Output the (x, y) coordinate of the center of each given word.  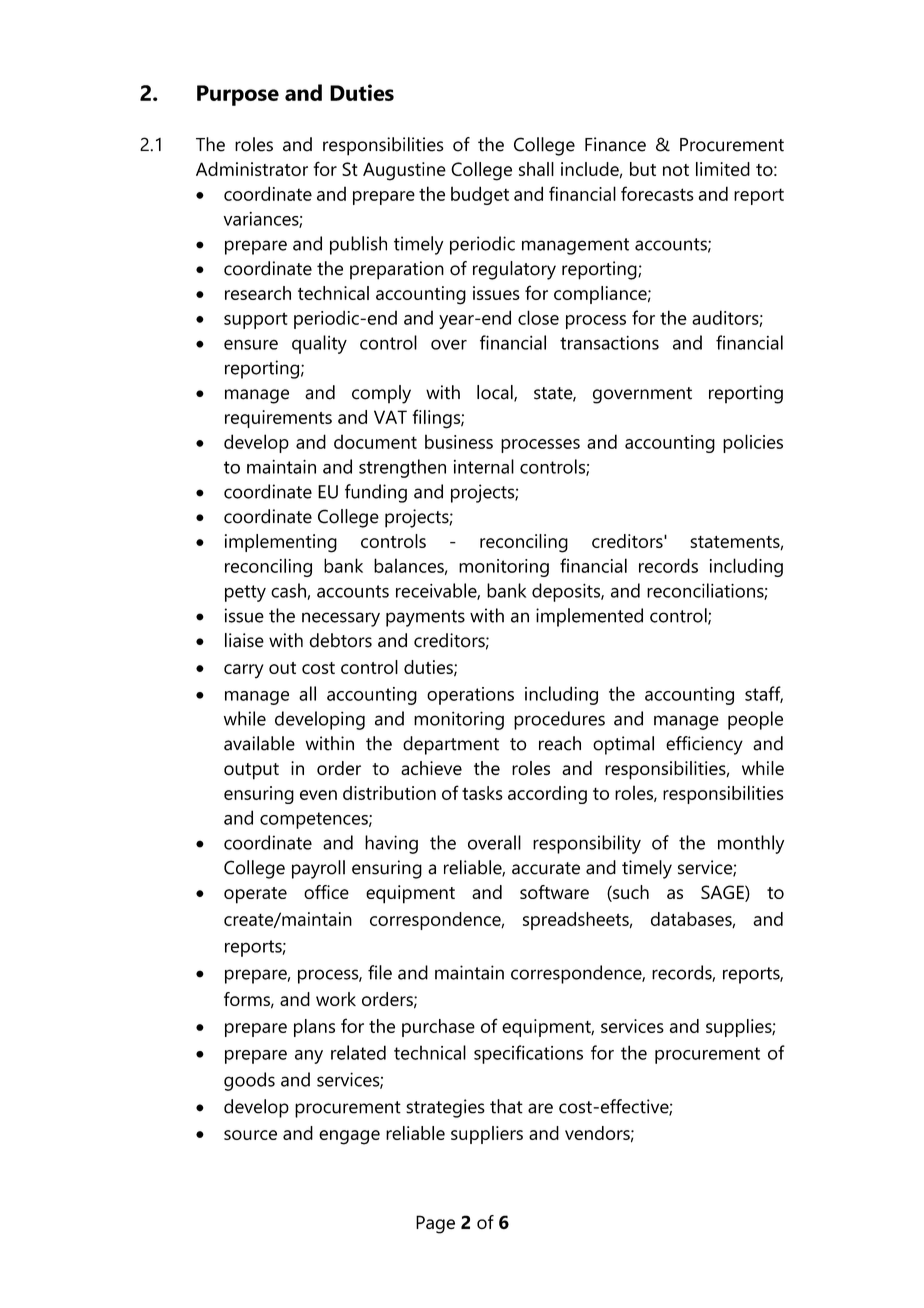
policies (753, 443)
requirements (278, 419)
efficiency (704, 745)
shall (536, 169)
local (496, 393)
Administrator (252, 169)
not (676, 170)
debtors (340, 640)
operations (470, 696)
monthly (751, 844)
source (250, 1135)
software (554, 892)
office (326, 892)
